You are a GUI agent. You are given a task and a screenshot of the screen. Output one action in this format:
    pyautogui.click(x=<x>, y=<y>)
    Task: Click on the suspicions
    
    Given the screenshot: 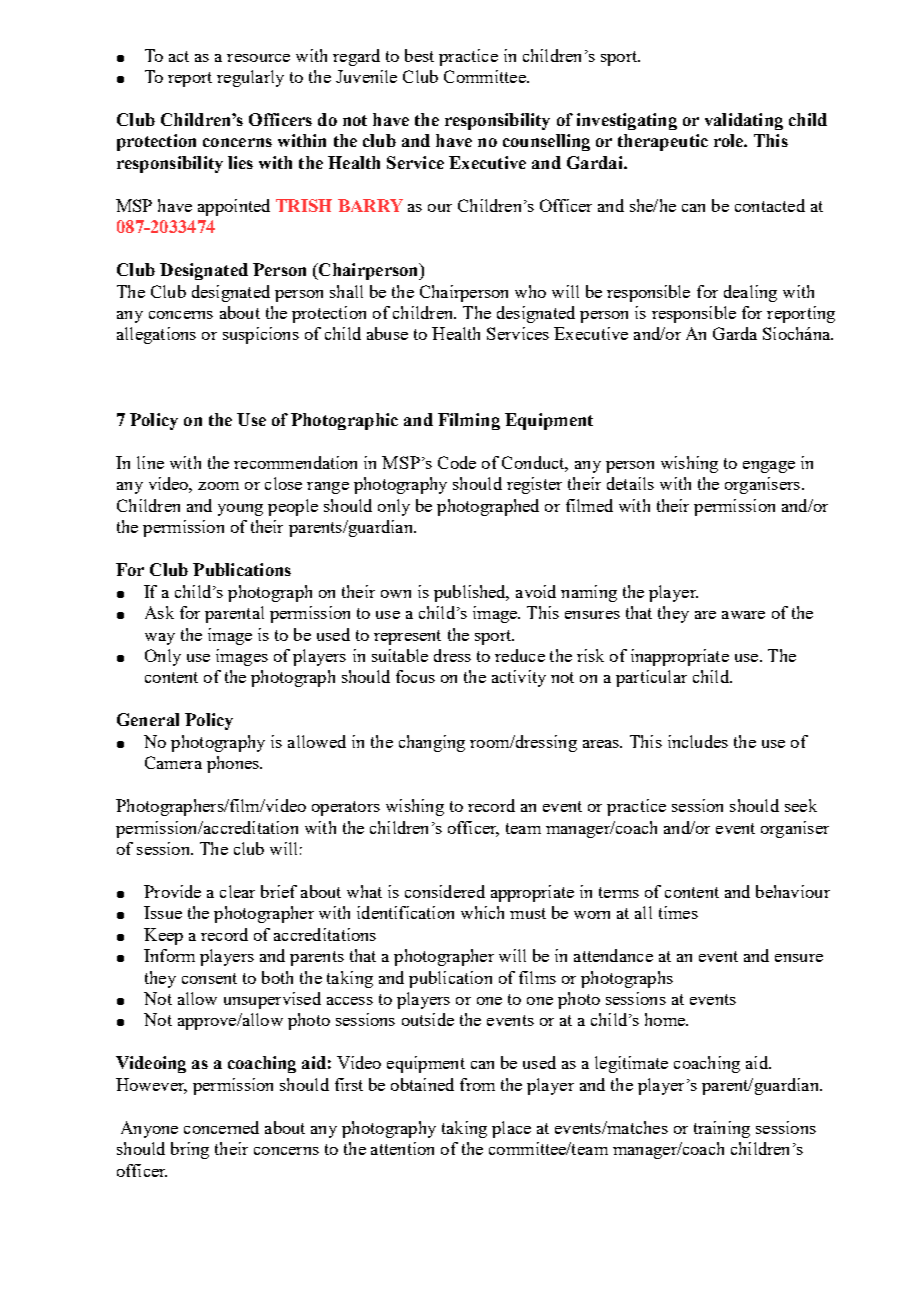 What is the action you would take?
    pyautogui.click(x=261, y=335)
